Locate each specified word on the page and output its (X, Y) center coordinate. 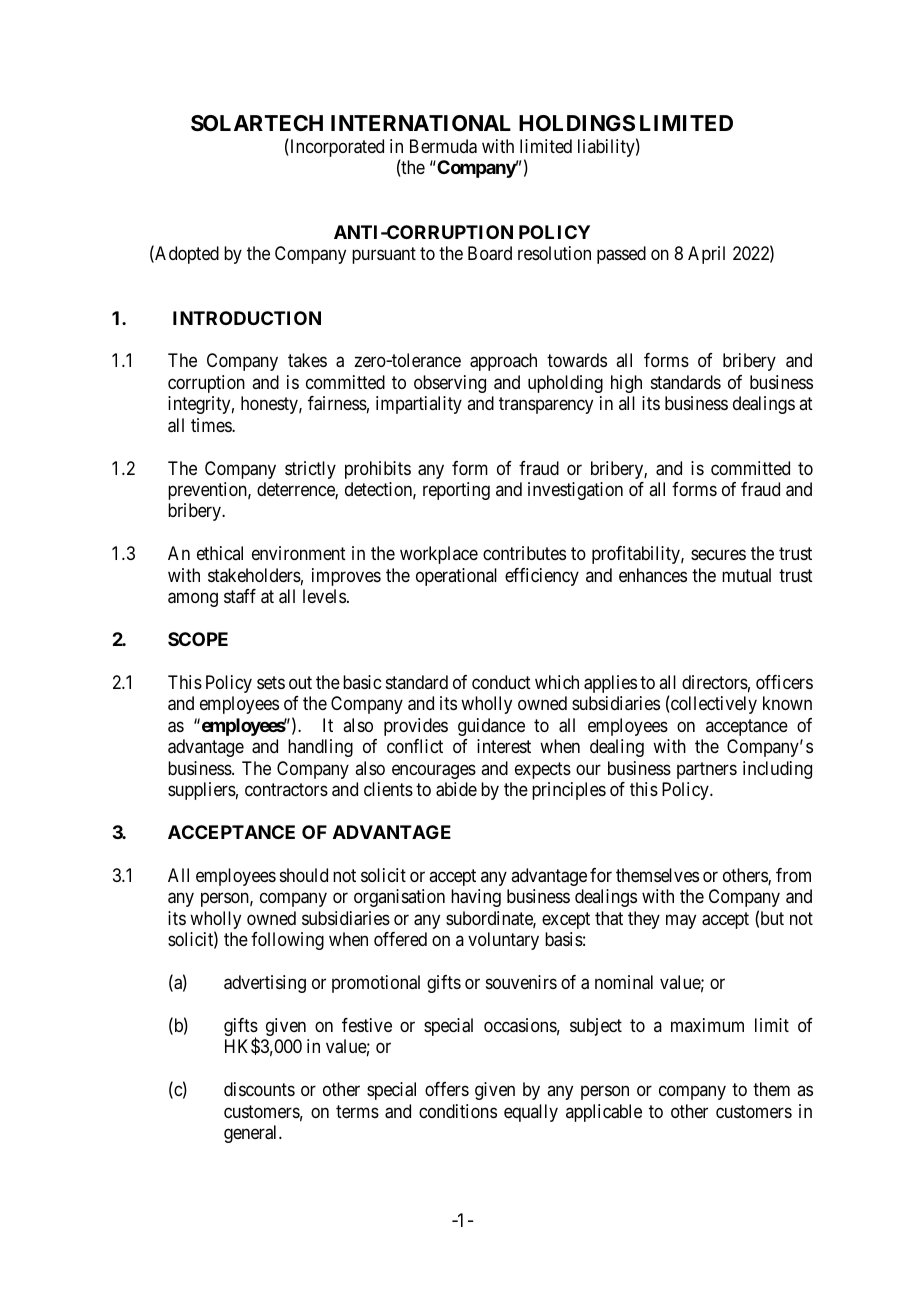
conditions (458, 1111)
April (706, 255)
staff (240, 596)
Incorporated (336, 148)
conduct (501, 682)
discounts (259, 1089)
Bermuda (443, 146)
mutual (746, 575)
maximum (707, 1025)
